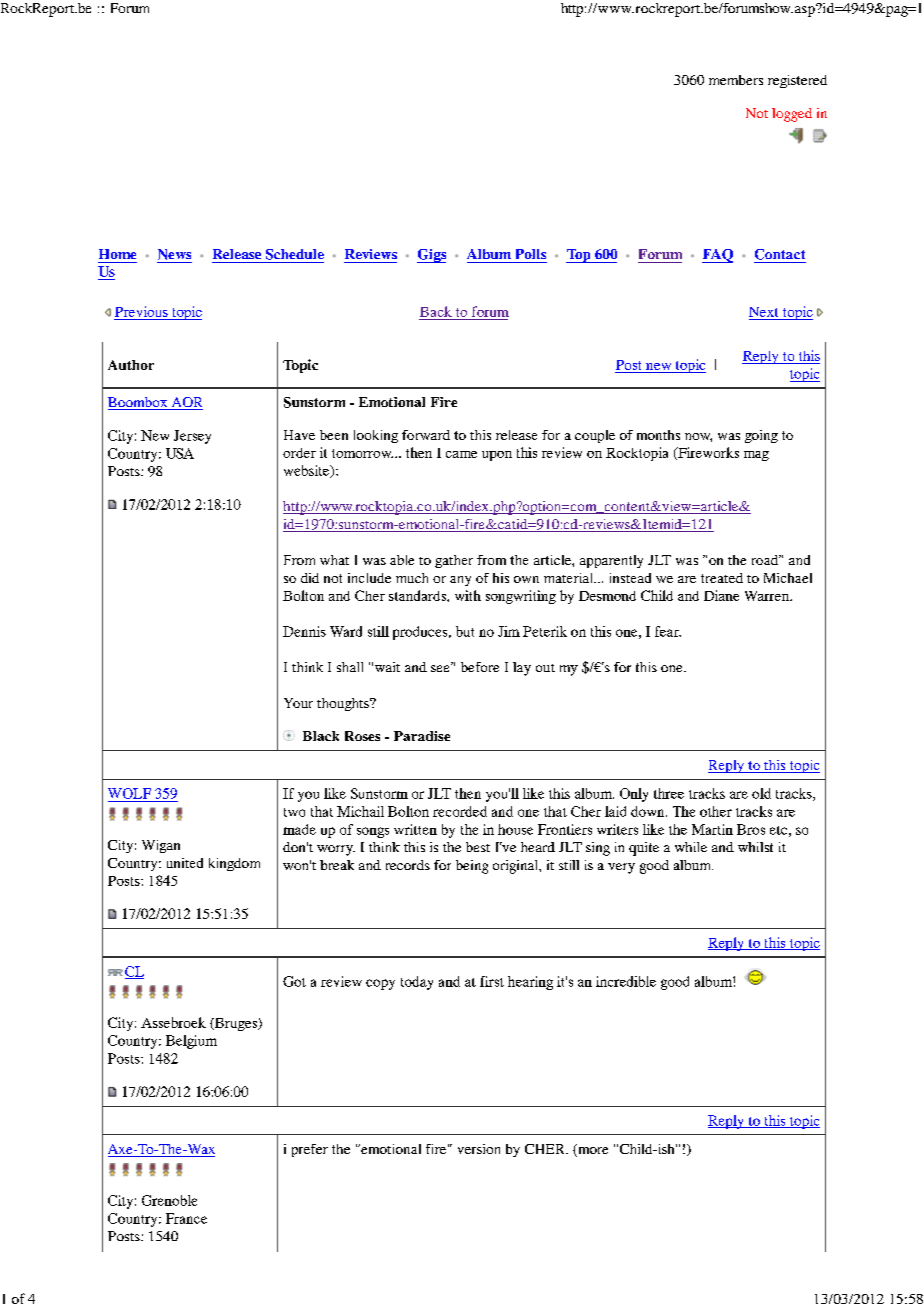  What do you see at coordinates (712, 829) in the page?
I see `Martin` at bounding box center [712, 829].
